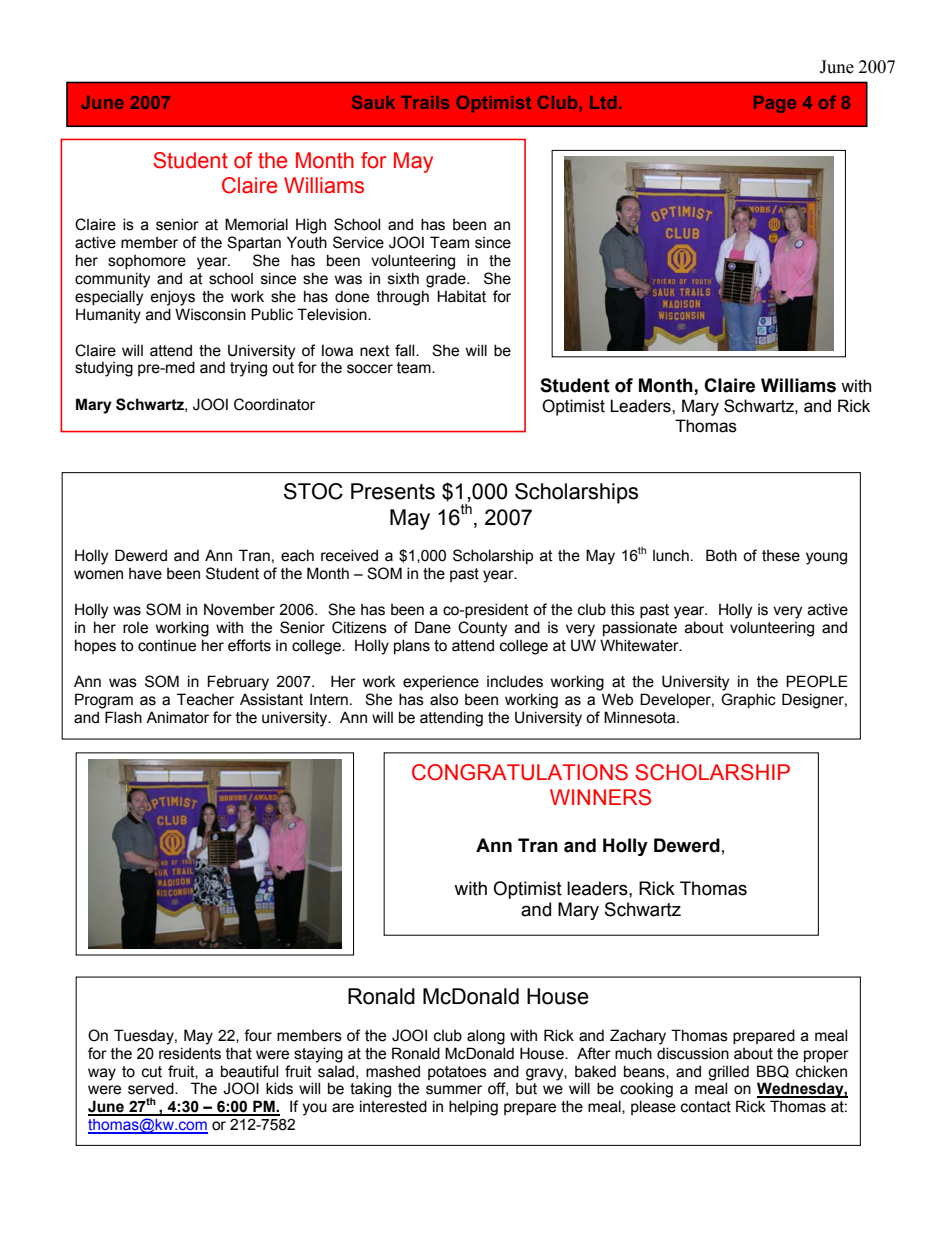 Image resolution: width=952 pixels, height=1233 pixels. What do you see at coordinates (256, 224) in the screenshot?
I see `Memorial` at bounding box center [256, 224].
